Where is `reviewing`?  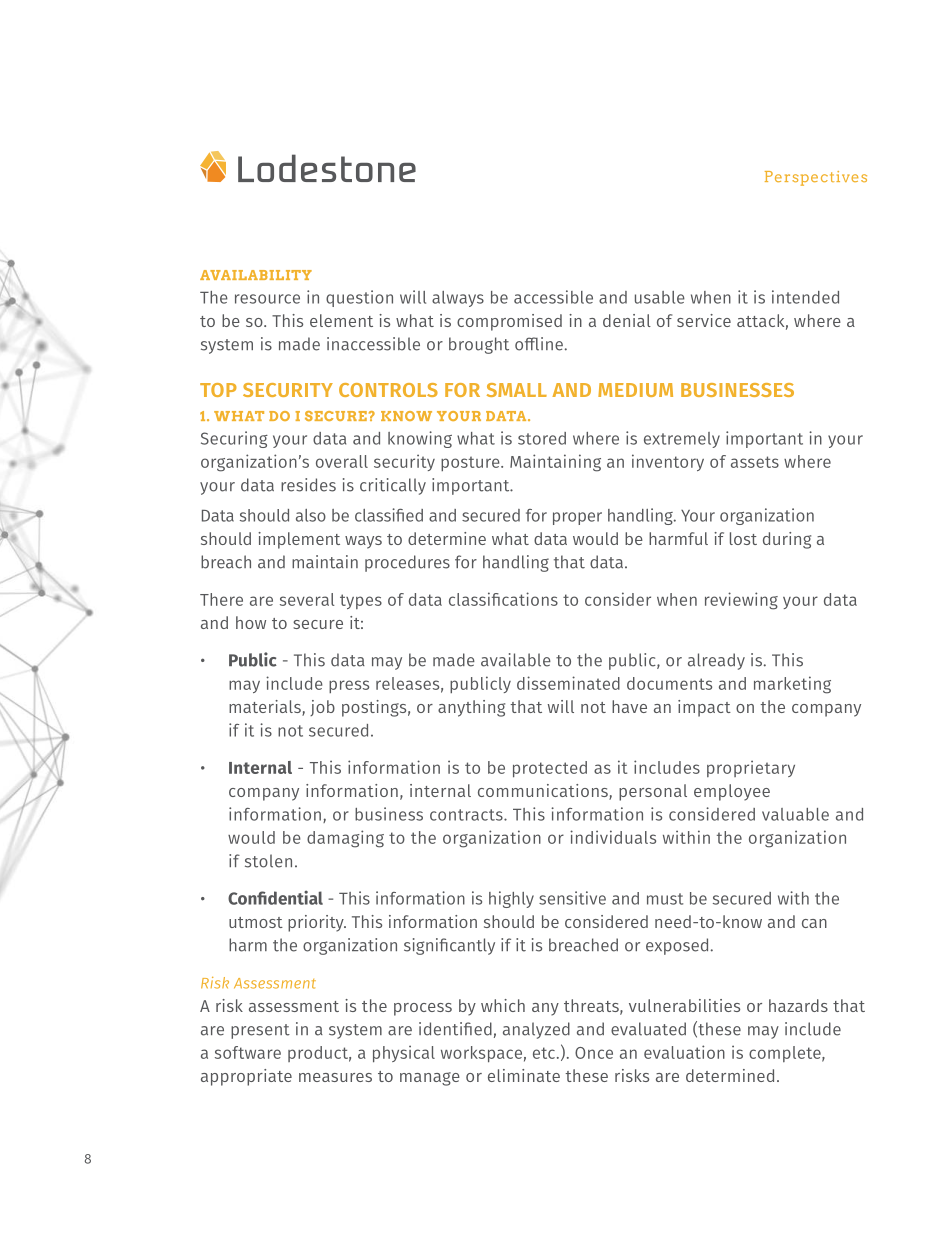
reviewing is located at coordinates (741, 601).
